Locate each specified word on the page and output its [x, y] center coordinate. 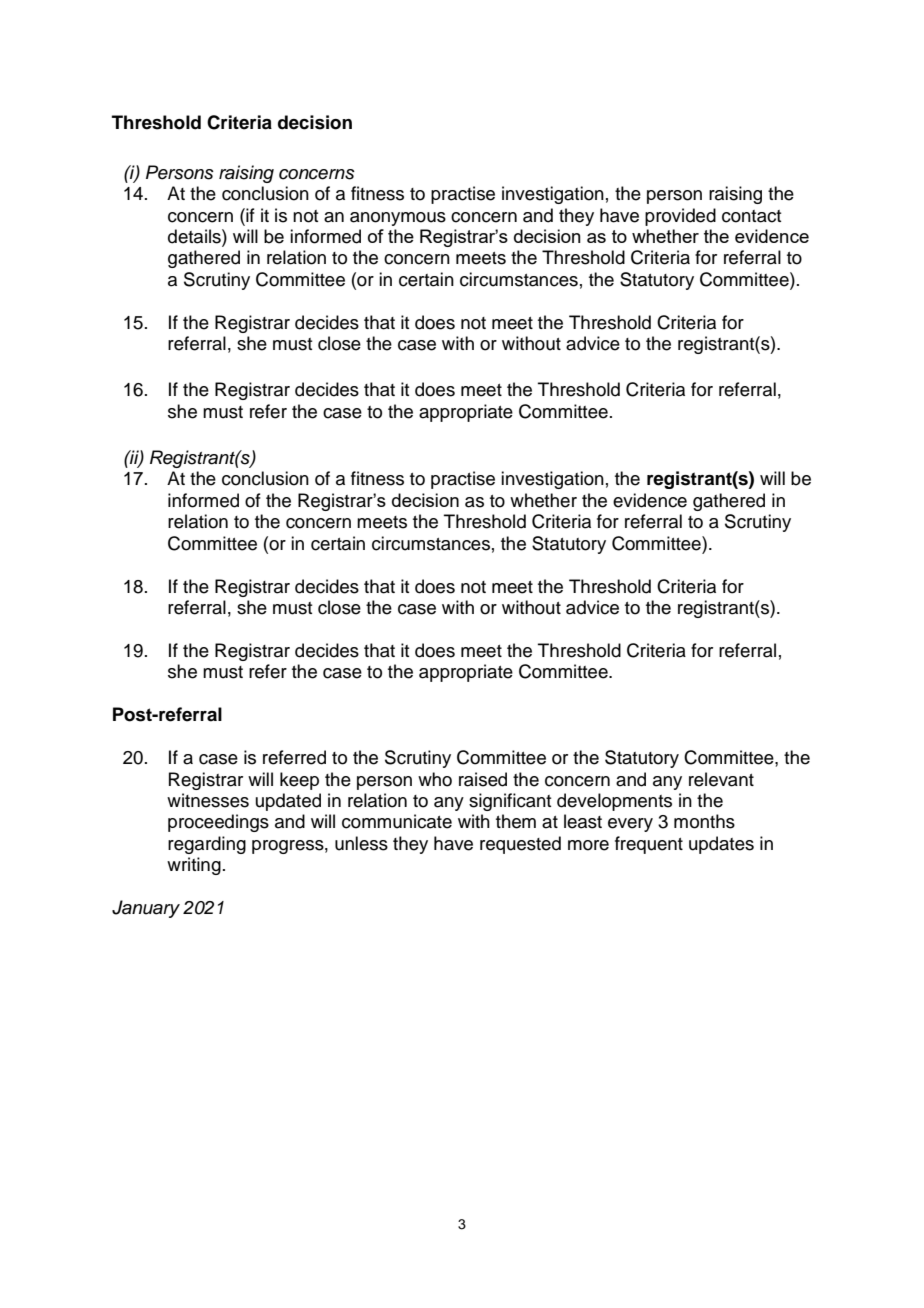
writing [194, 866]
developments [614, 802]
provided [680, 217]
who [435, 779]
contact [751, 216]
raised [483, 779]
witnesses [208, 800]
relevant [721, 779]
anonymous [398, 219]
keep [299, 781]
